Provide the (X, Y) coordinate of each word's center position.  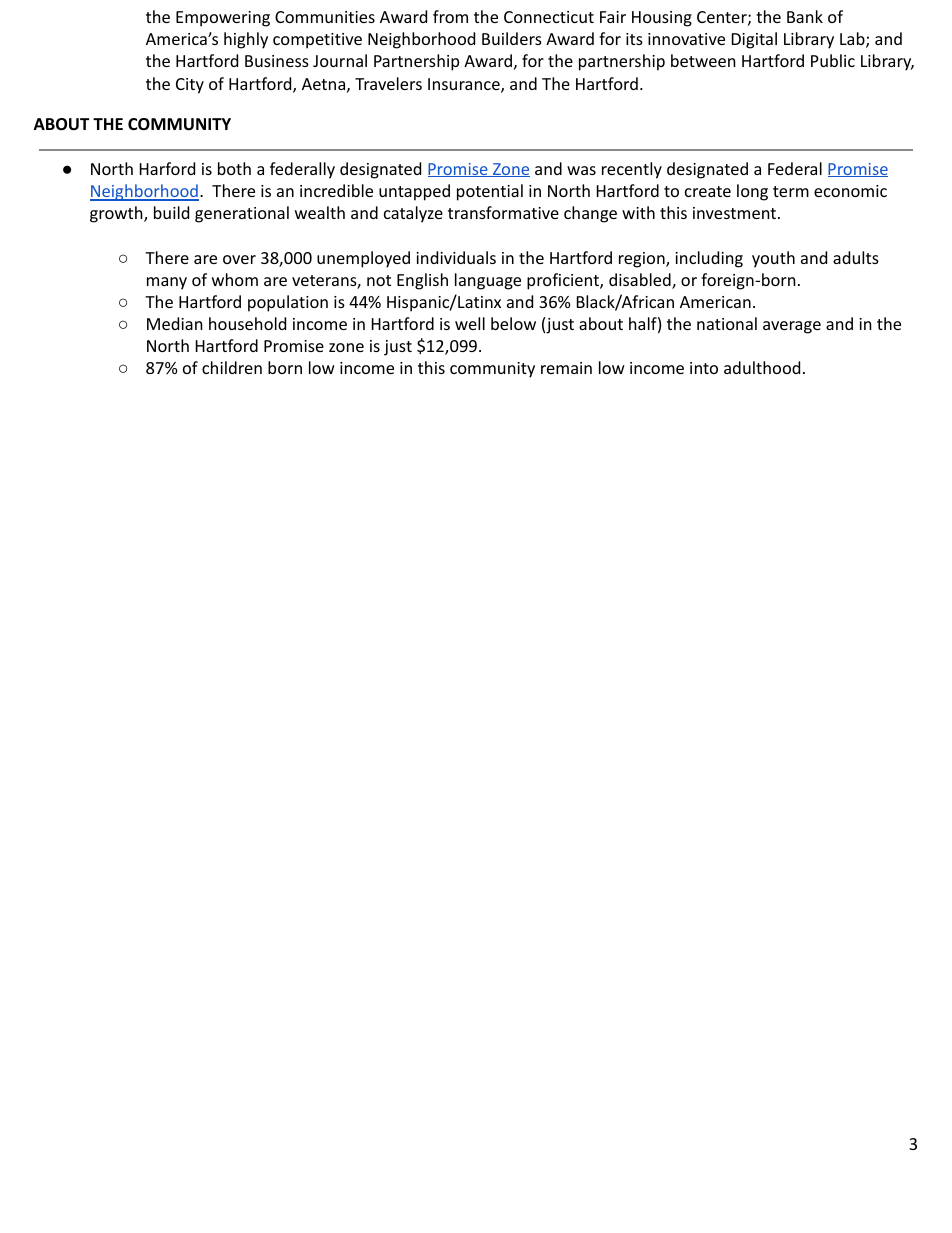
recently (632, 170)
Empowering (223, 19)
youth (773, 259)
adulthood (762, 367)
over (239, 259)
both (234, 168)
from (450, 16)
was (581, 170)
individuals (456, 257)
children (232, 367)
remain (566, 368)
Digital (754, 40)
